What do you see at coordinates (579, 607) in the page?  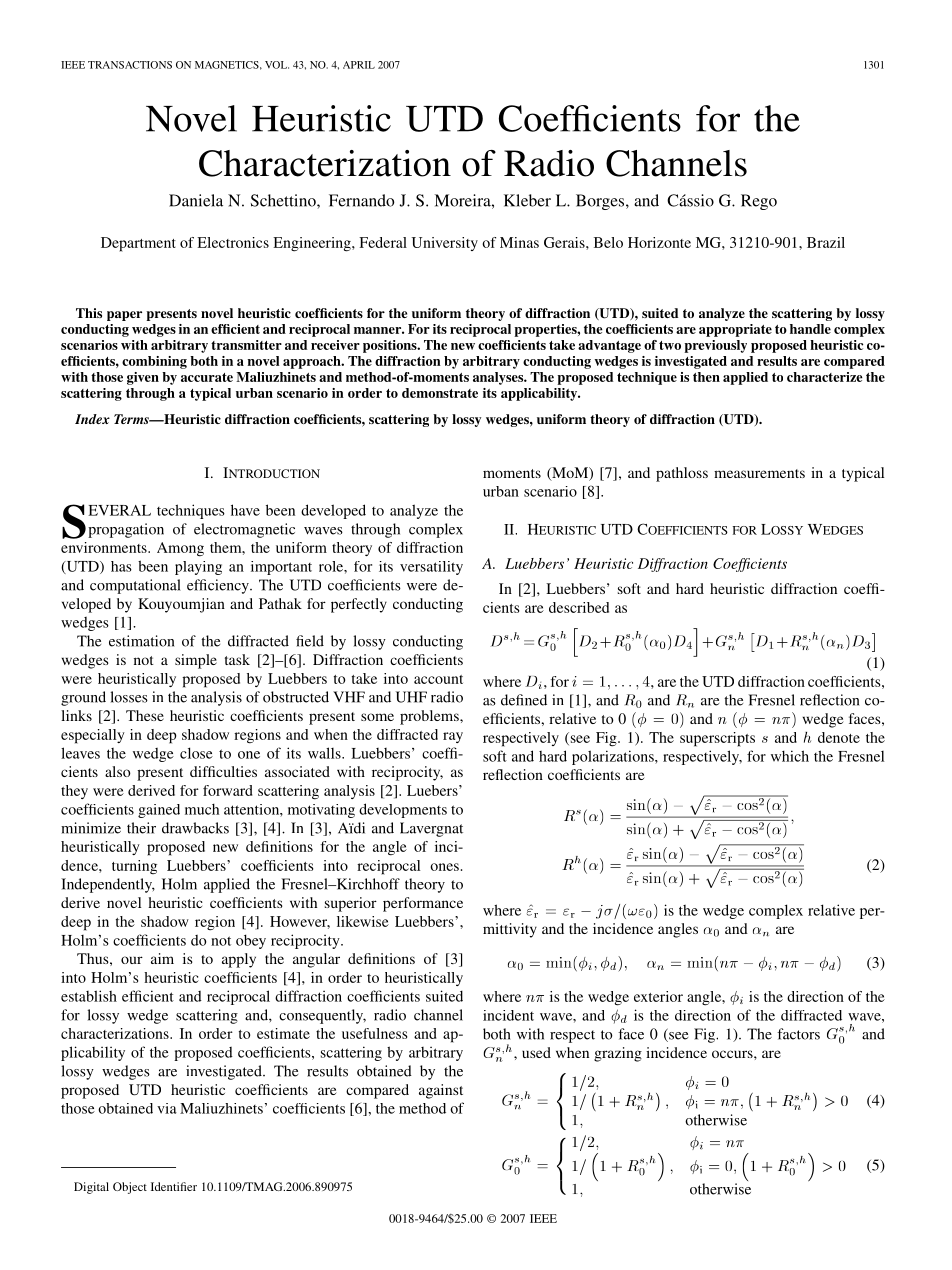 I see `described` at bounding box center [579, 607].
